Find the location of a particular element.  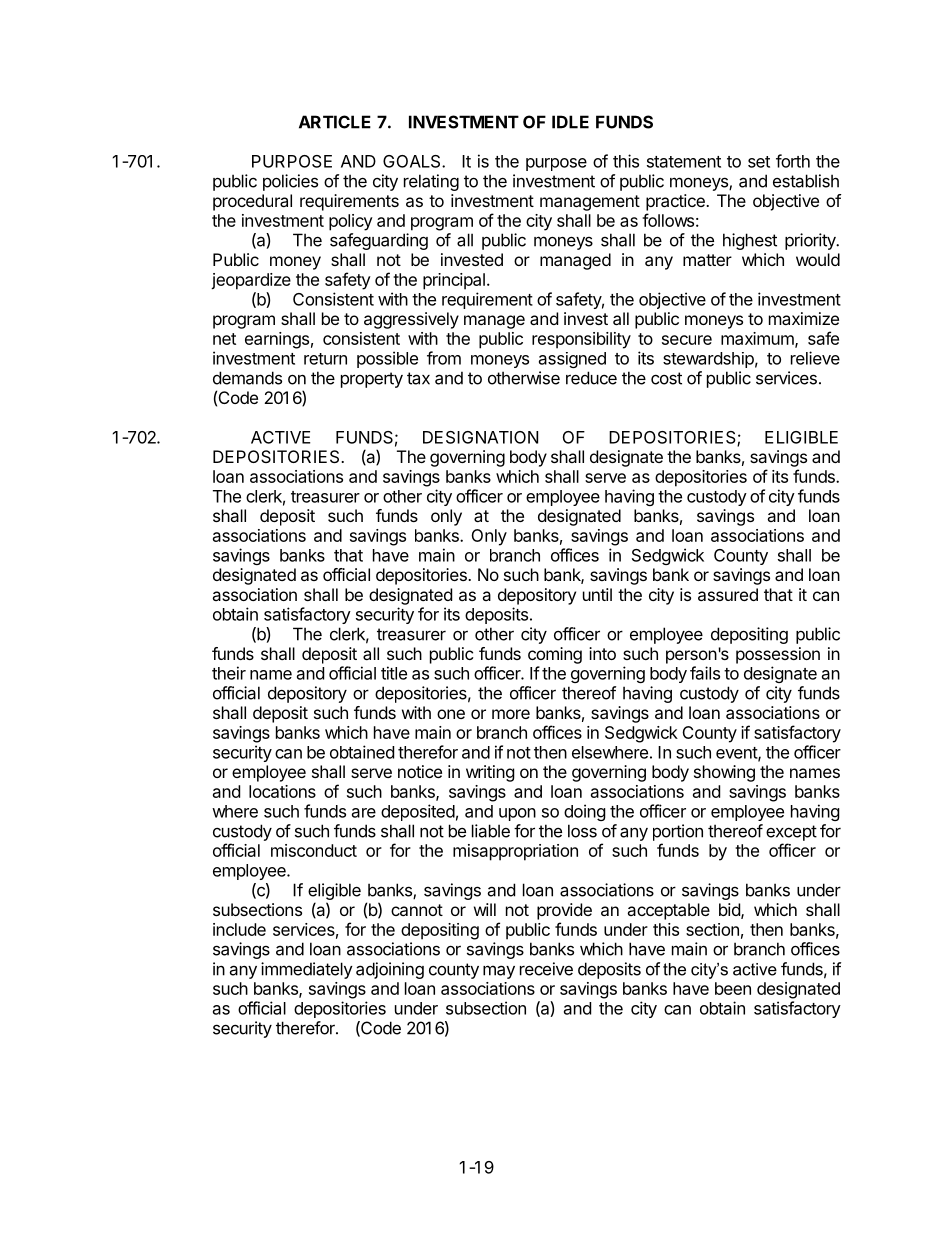

their is located at coordinates (229, 673).
